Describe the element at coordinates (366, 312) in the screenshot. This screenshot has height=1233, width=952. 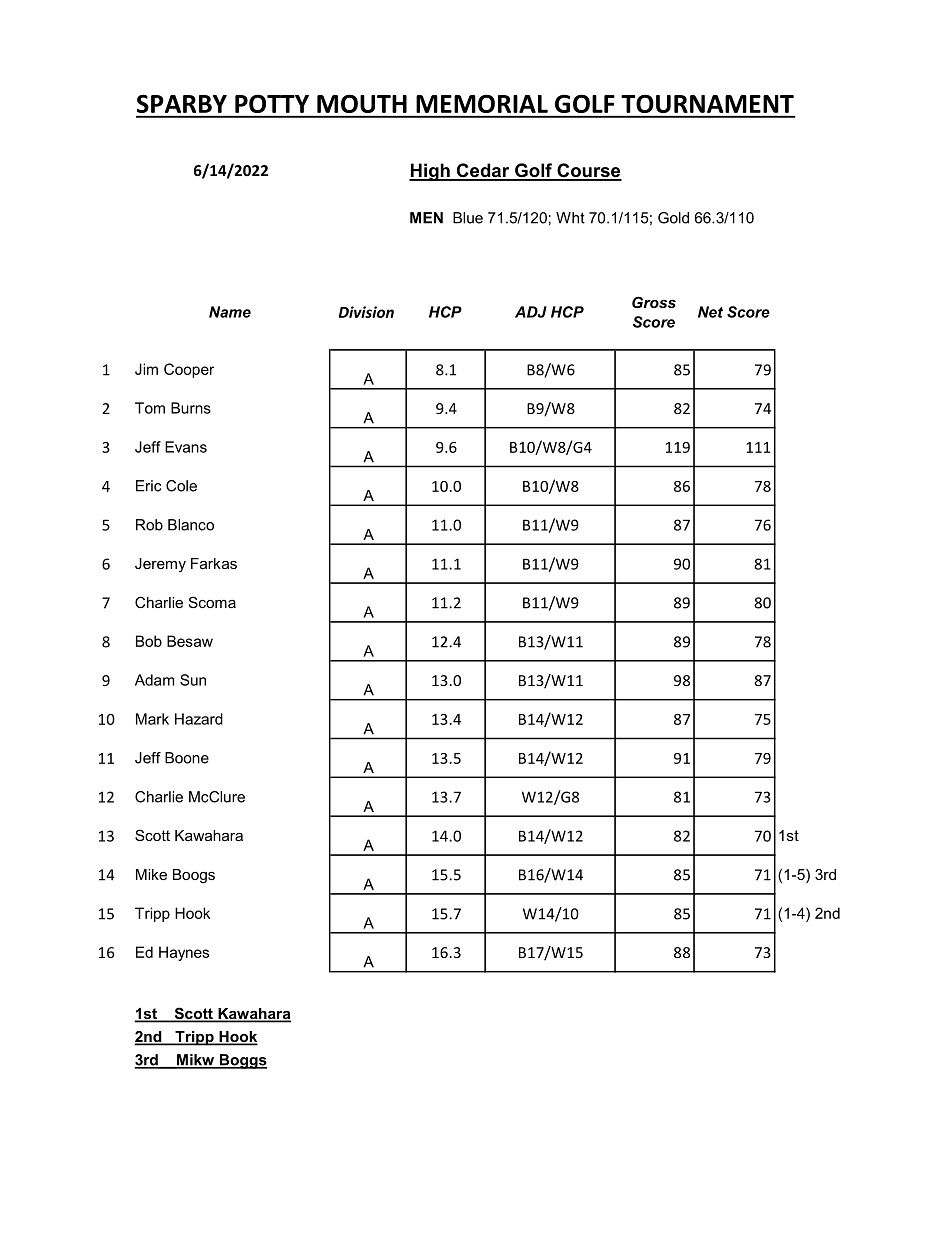
I see `Division` at that location.
